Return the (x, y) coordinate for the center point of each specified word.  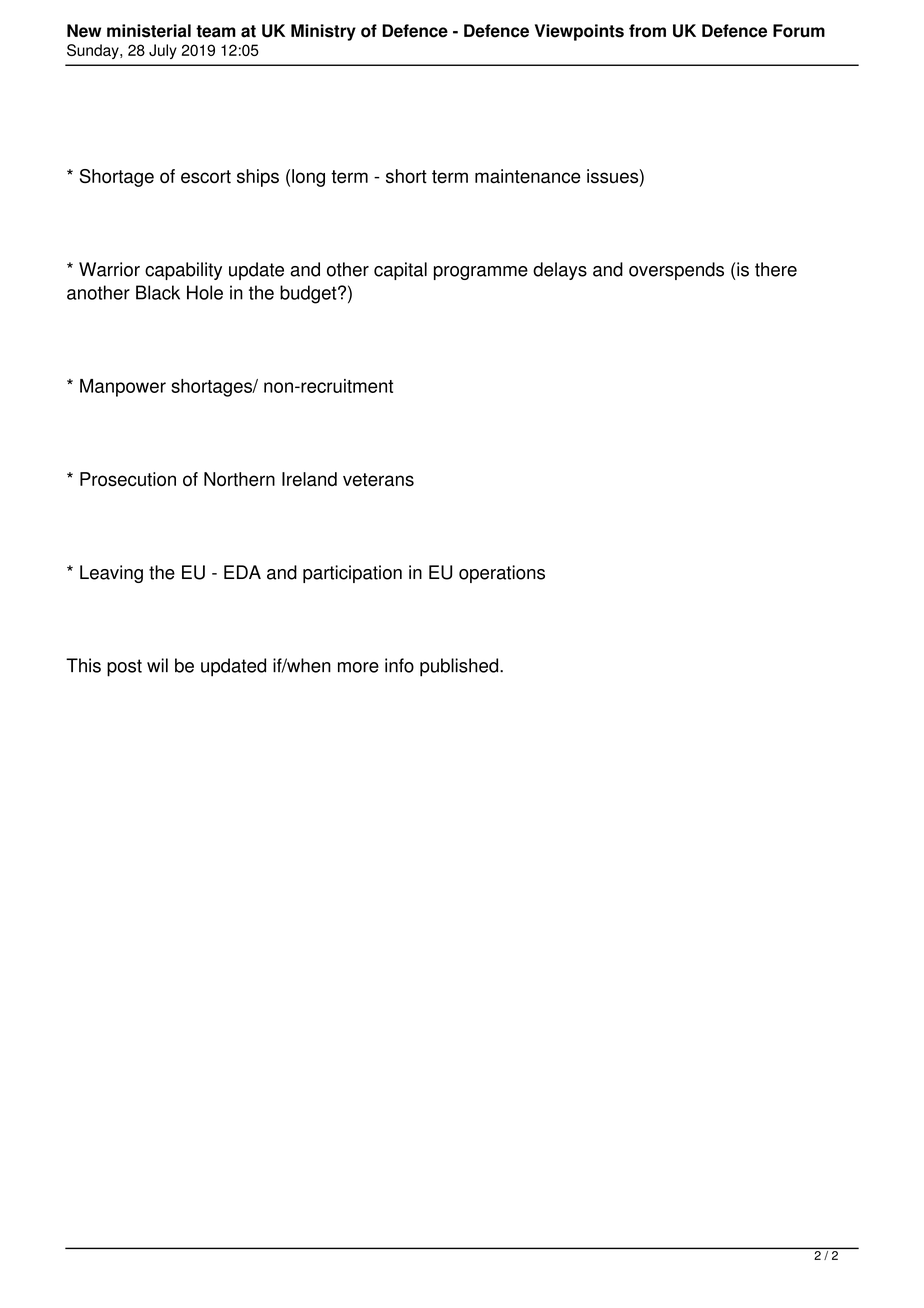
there (776, 269)
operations (502, 574)
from (647, 31)
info (399, 665)
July (163, 51)
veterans (378, 480)
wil (157, 665)
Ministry (323, 32)
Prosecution (128, 479)
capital (400, 271)
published (460, 667)
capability (183, 271)
